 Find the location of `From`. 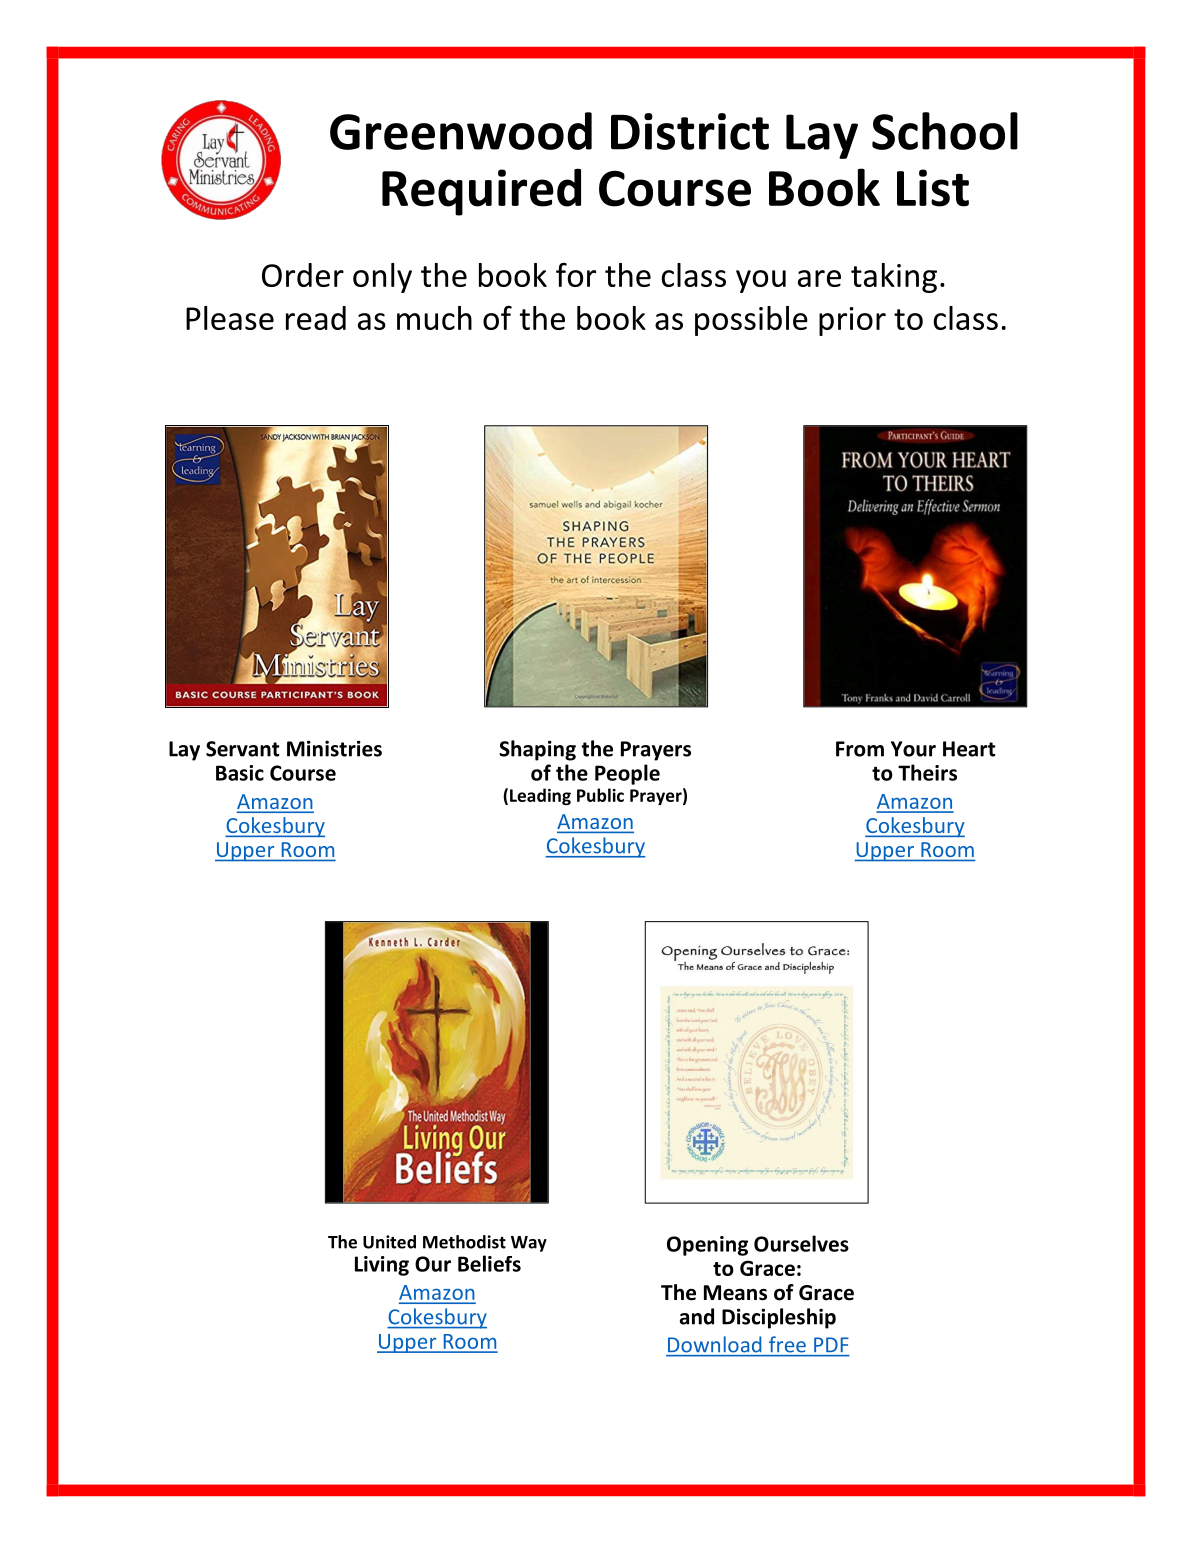

From is located at coordinates (860, 749).
